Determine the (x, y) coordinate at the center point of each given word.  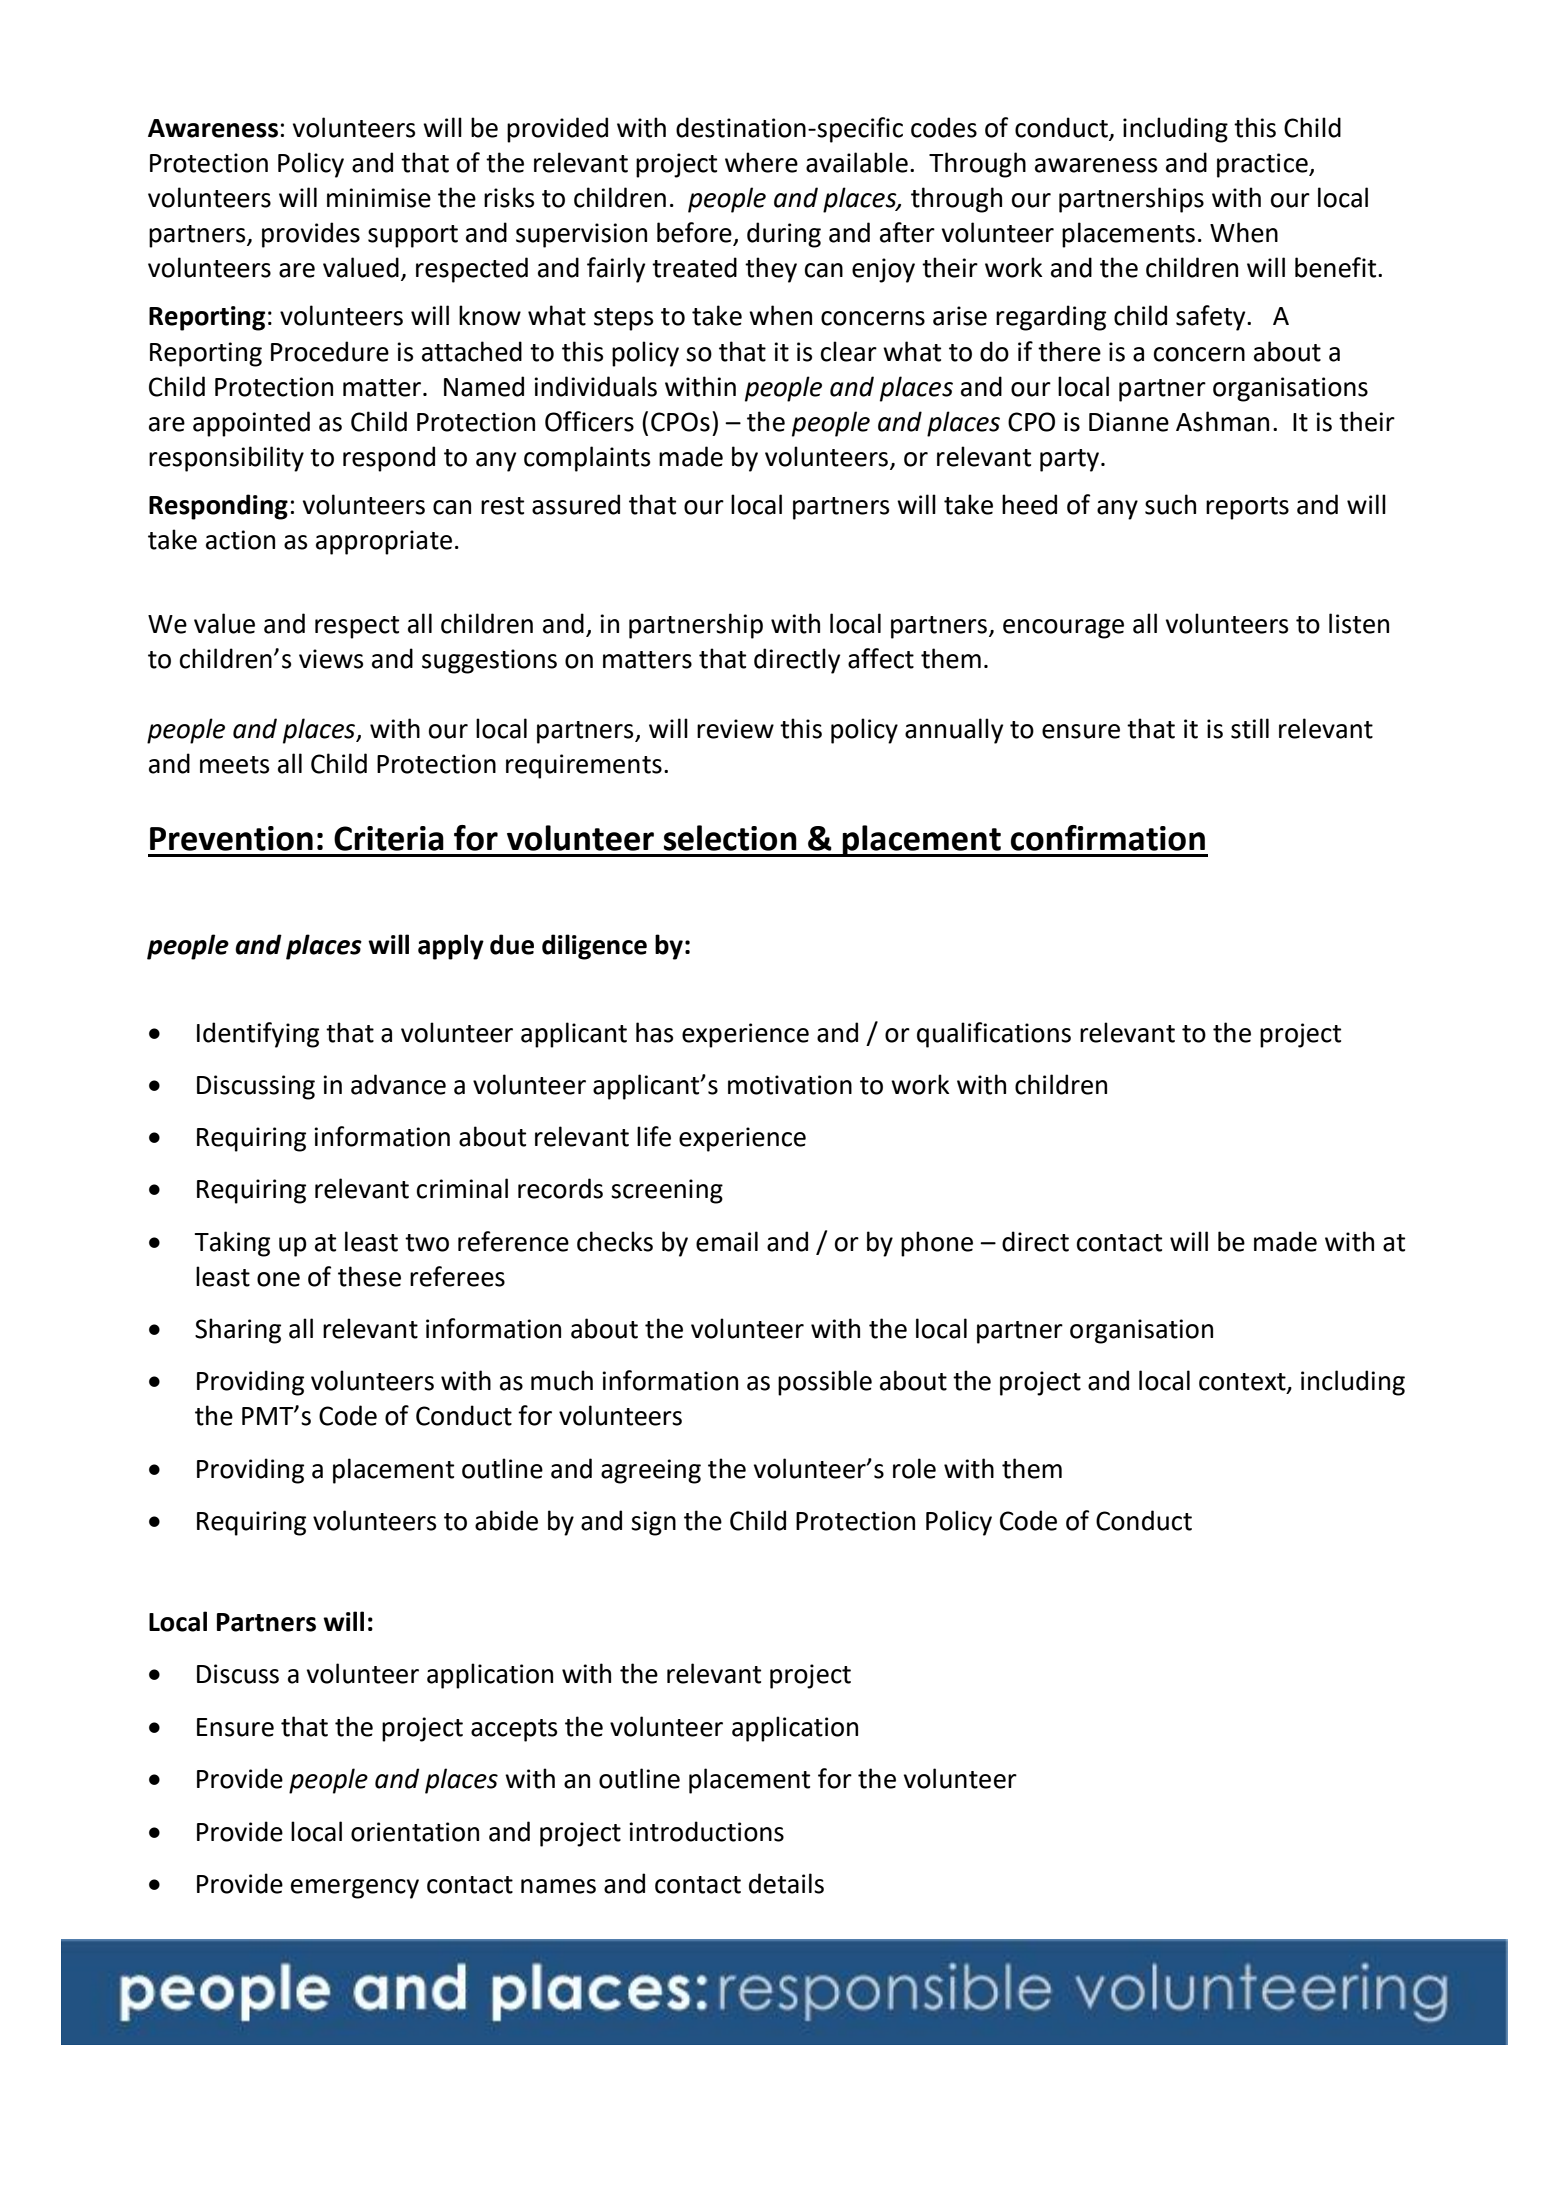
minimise (379, 198)
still (1250, 728)
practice (1263, 165)
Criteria (389, 838)
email (727, 1241)
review (735, 729)
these (369, 1276)
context (1243, 1383)
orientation (415, 1832)
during (784, 235)
